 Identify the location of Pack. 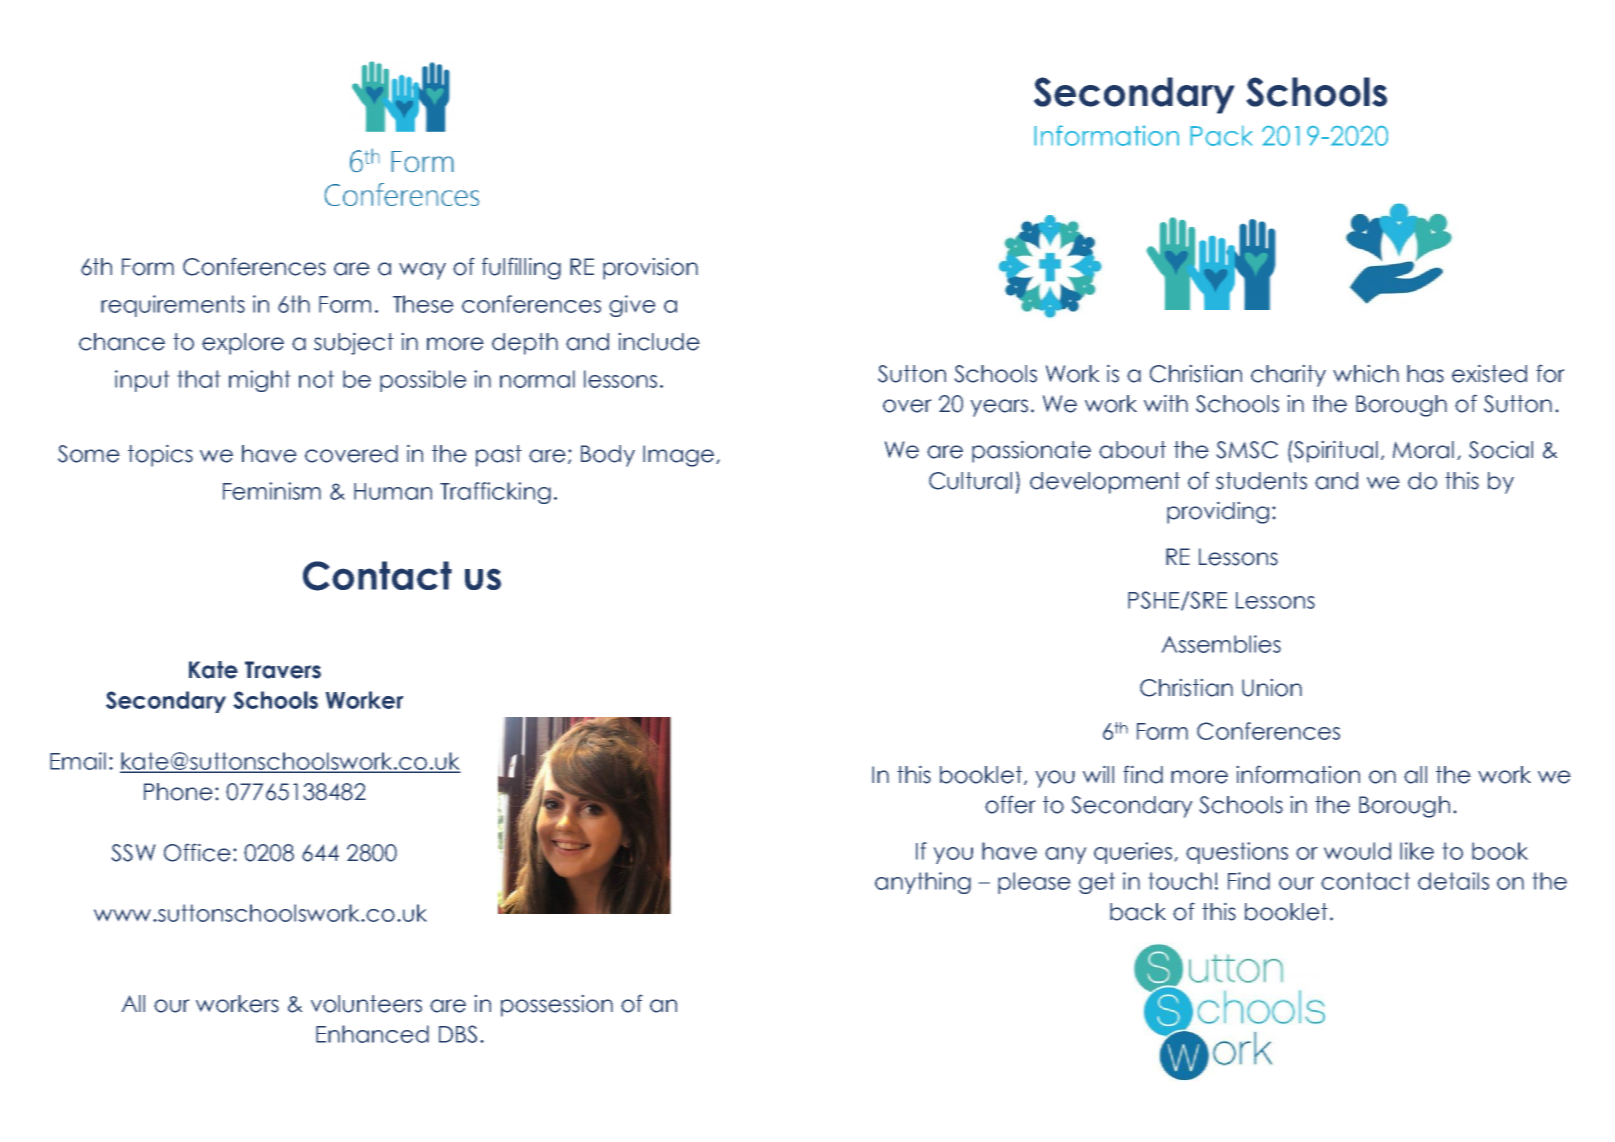
(1221, 135).
